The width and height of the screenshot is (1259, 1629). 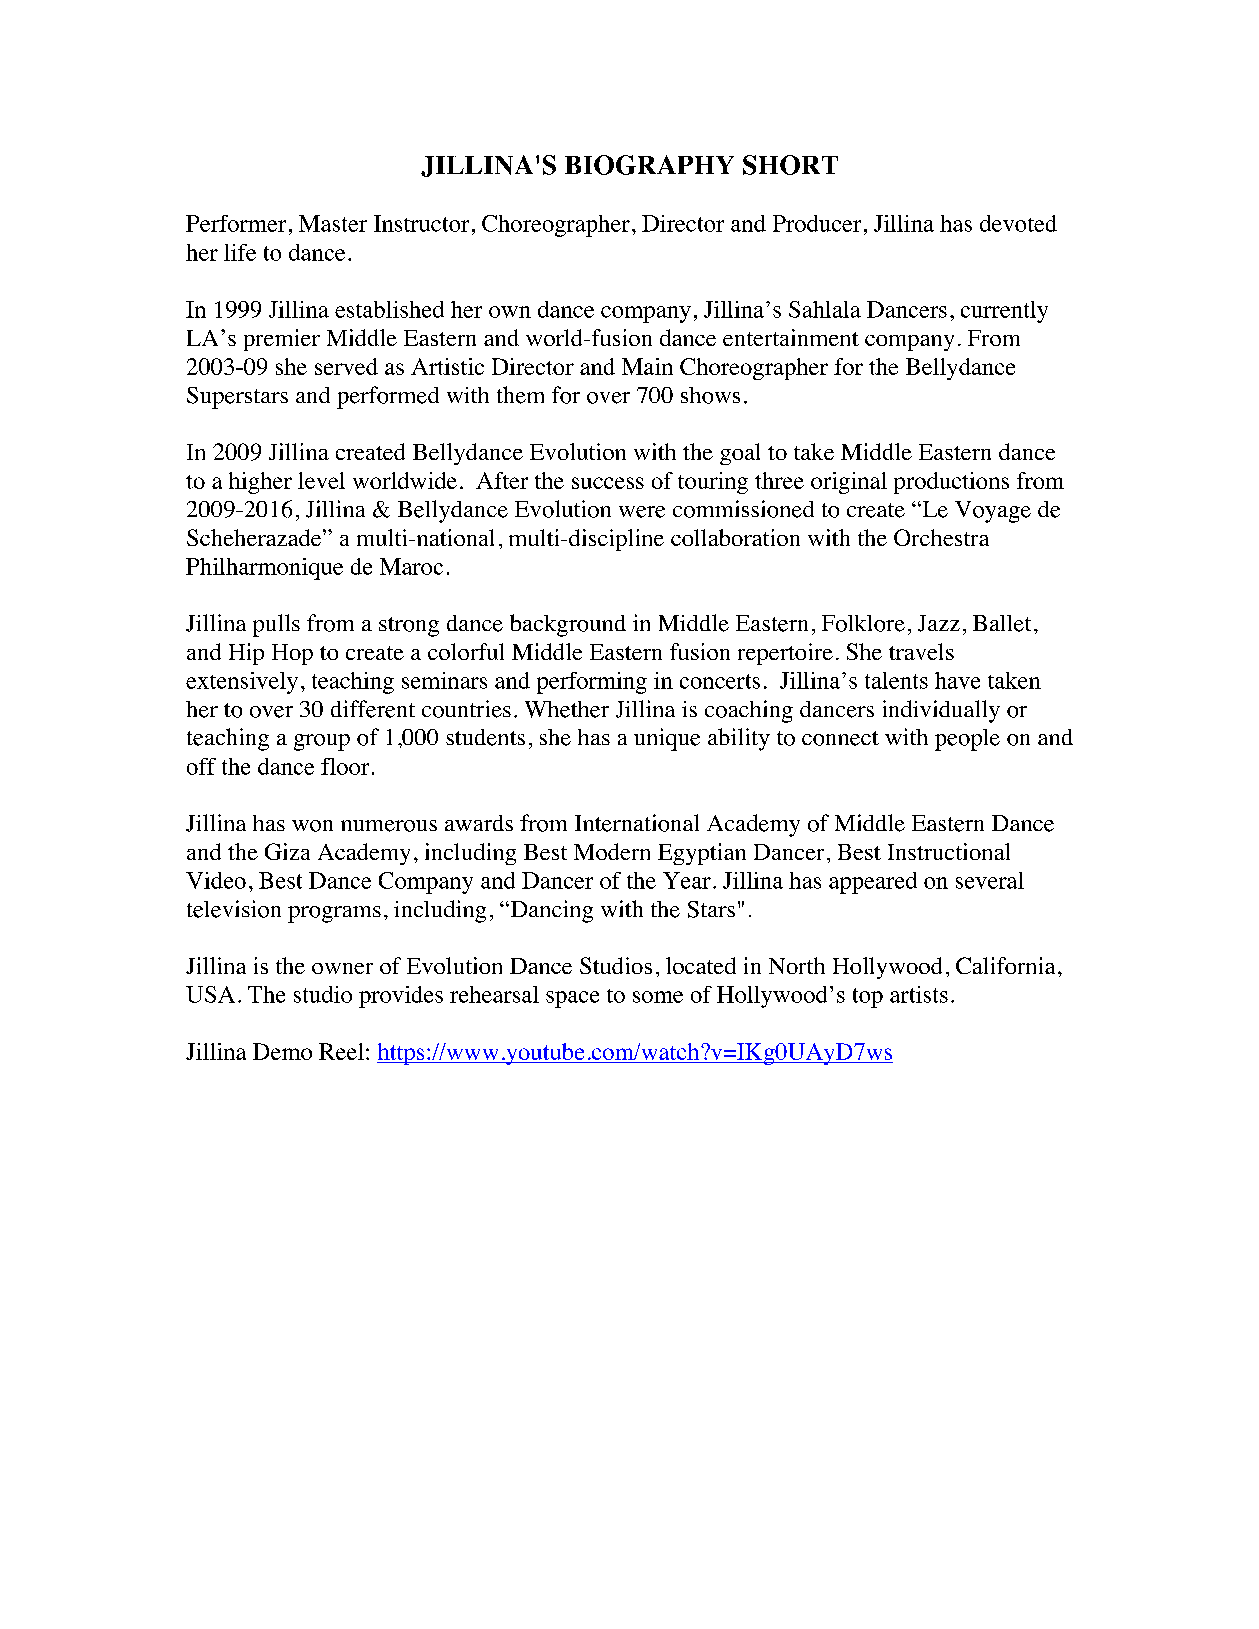 What do you see at coordinates (608, 483) in the screenshot?
I see `success` at bounding box center [608, 483].
